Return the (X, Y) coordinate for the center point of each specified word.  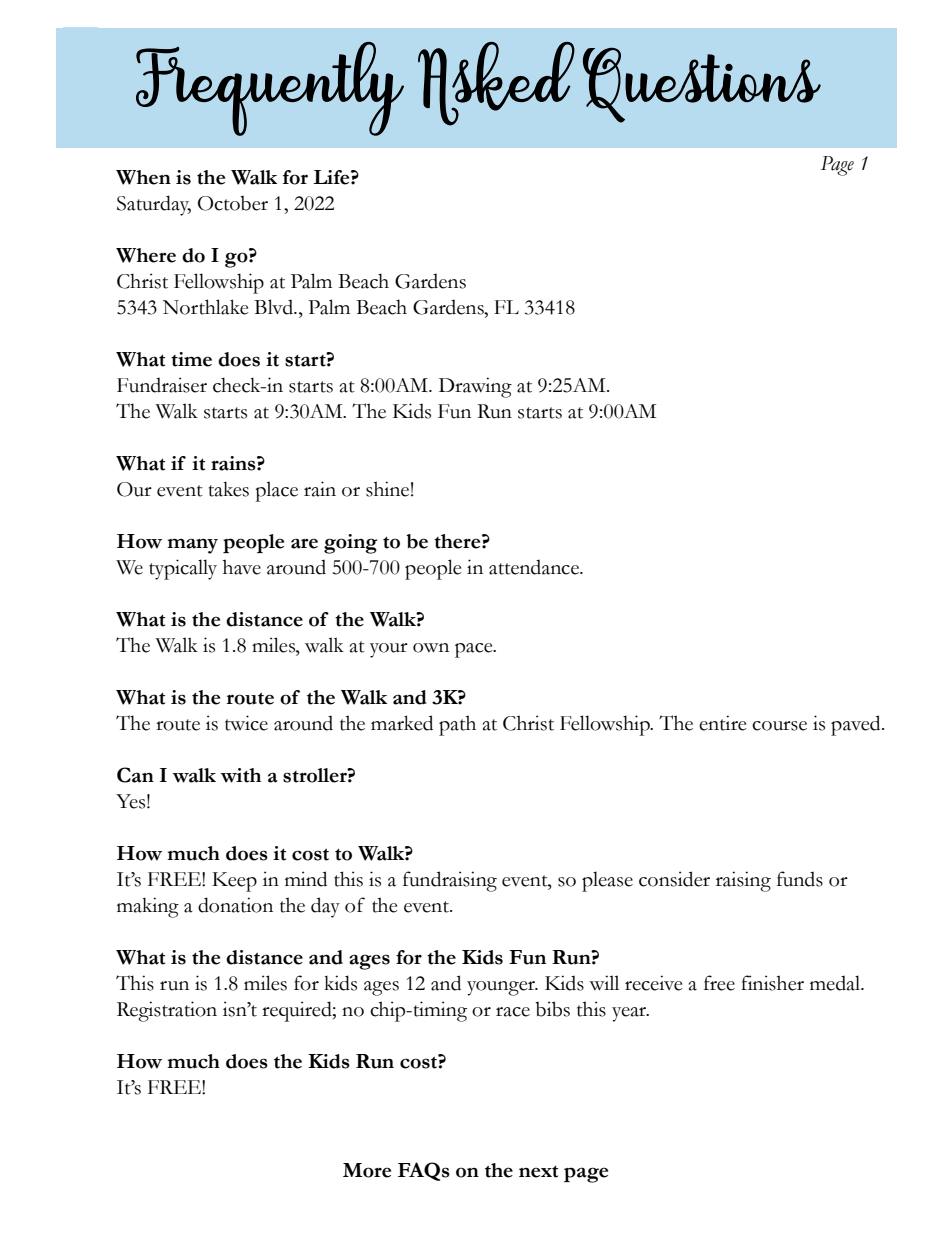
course (779, 726)
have (242, 567)
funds (800, 879)
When (143, 177)
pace (475, 650)
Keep (234, 882)
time (191, 359)
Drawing (475, 387)
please (607, 881)
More (367, 1170)
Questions (702, 85)
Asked (496, 84)
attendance (535, 567)
